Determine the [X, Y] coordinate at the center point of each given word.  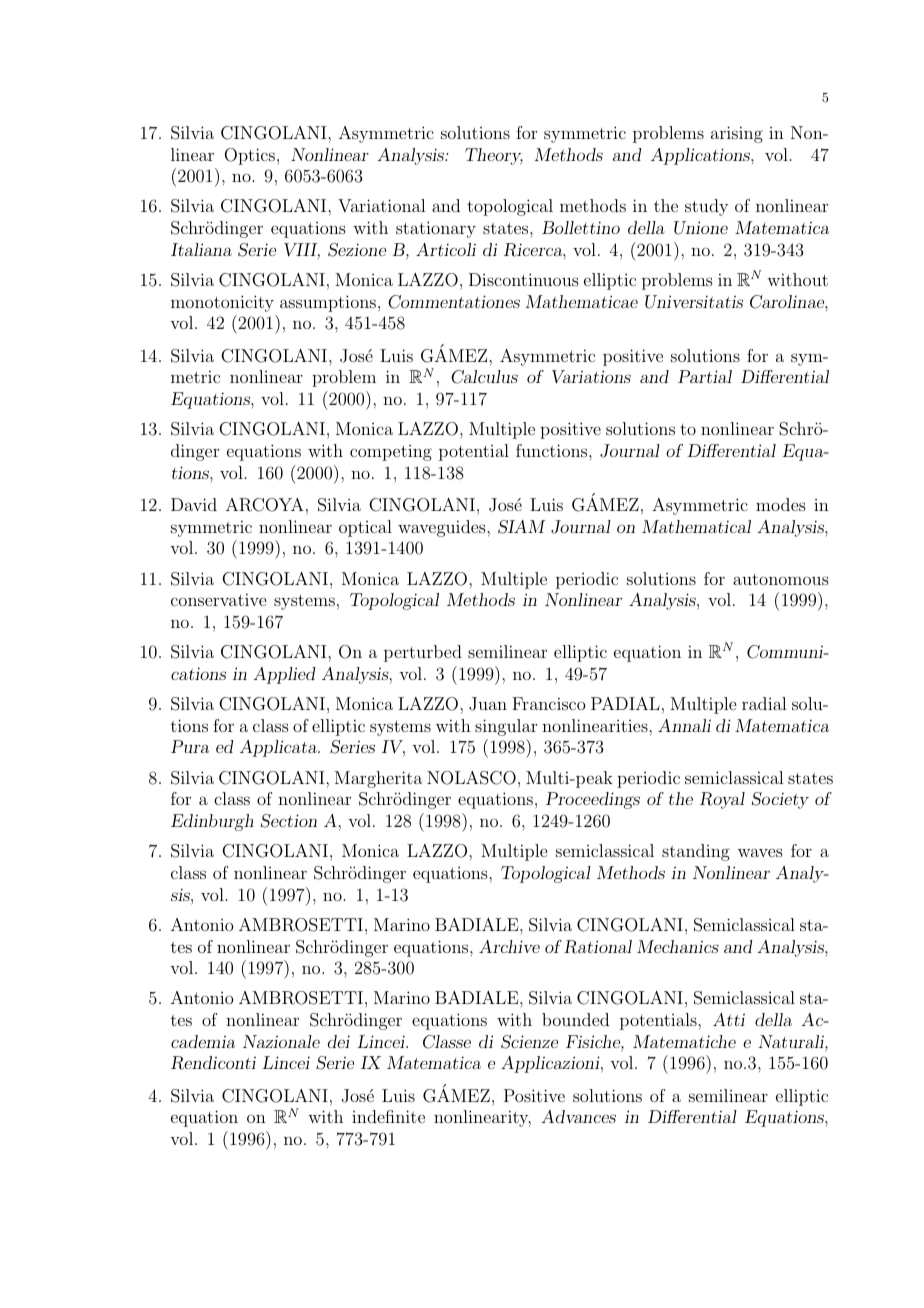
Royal [722, 800]
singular [506, 727]
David [194, 504]
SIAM [522, 527]
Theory [494, 156]
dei [339, 1041]
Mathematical [696, 526]
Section [289, 821]
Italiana [201, 249]
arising [737, 134]
